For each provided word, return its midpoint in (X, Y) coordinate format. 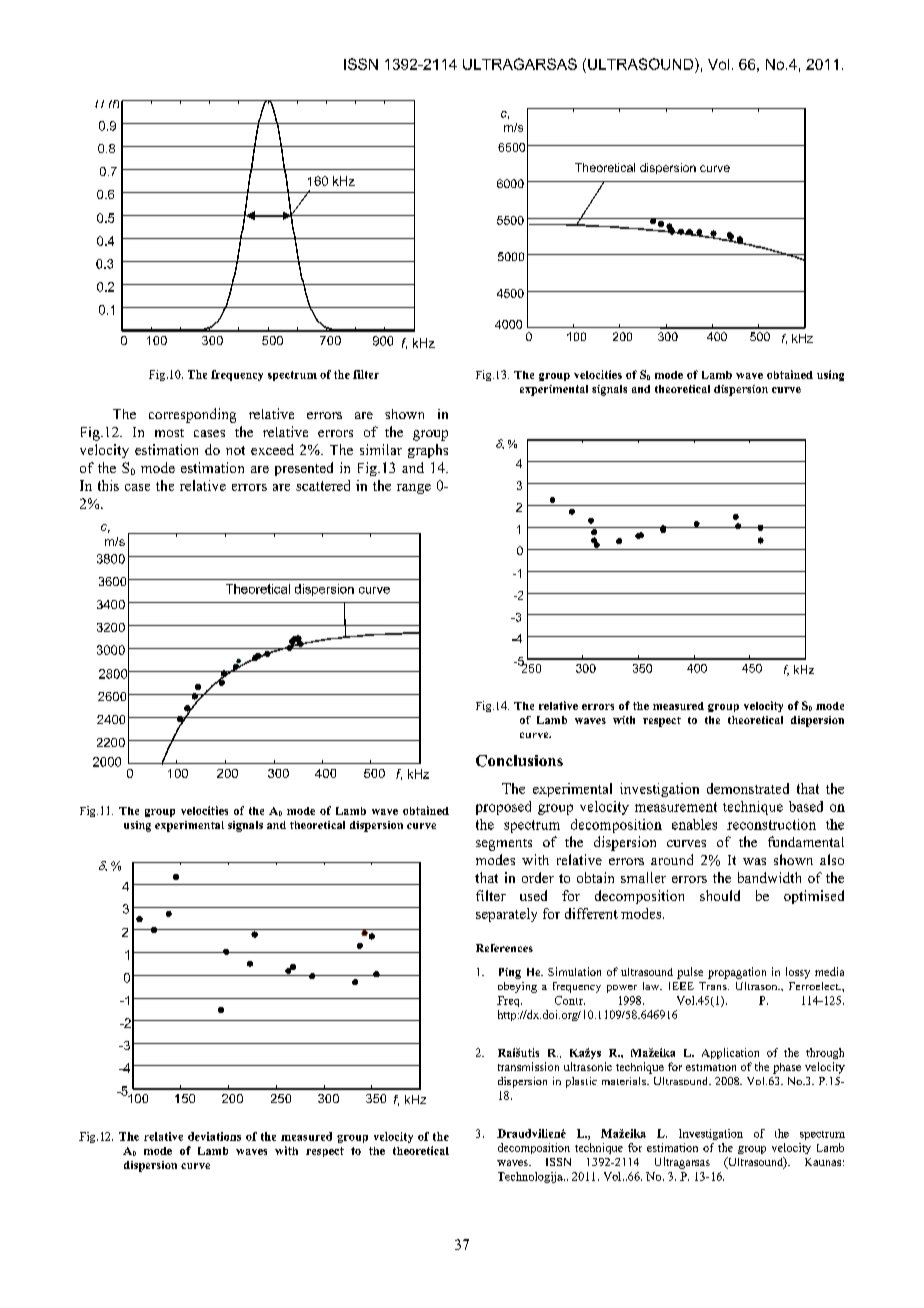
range (414, 489)
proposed (503, 808)
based (806, 806)
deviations (214, 1136)
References (504, 948)
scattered (323, 485)
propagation (737, 973)
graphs (428, 451)
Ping (510, 973)
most (169, 433)
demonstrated (748, 788)
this (108, 485)
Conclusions (519, 761)
